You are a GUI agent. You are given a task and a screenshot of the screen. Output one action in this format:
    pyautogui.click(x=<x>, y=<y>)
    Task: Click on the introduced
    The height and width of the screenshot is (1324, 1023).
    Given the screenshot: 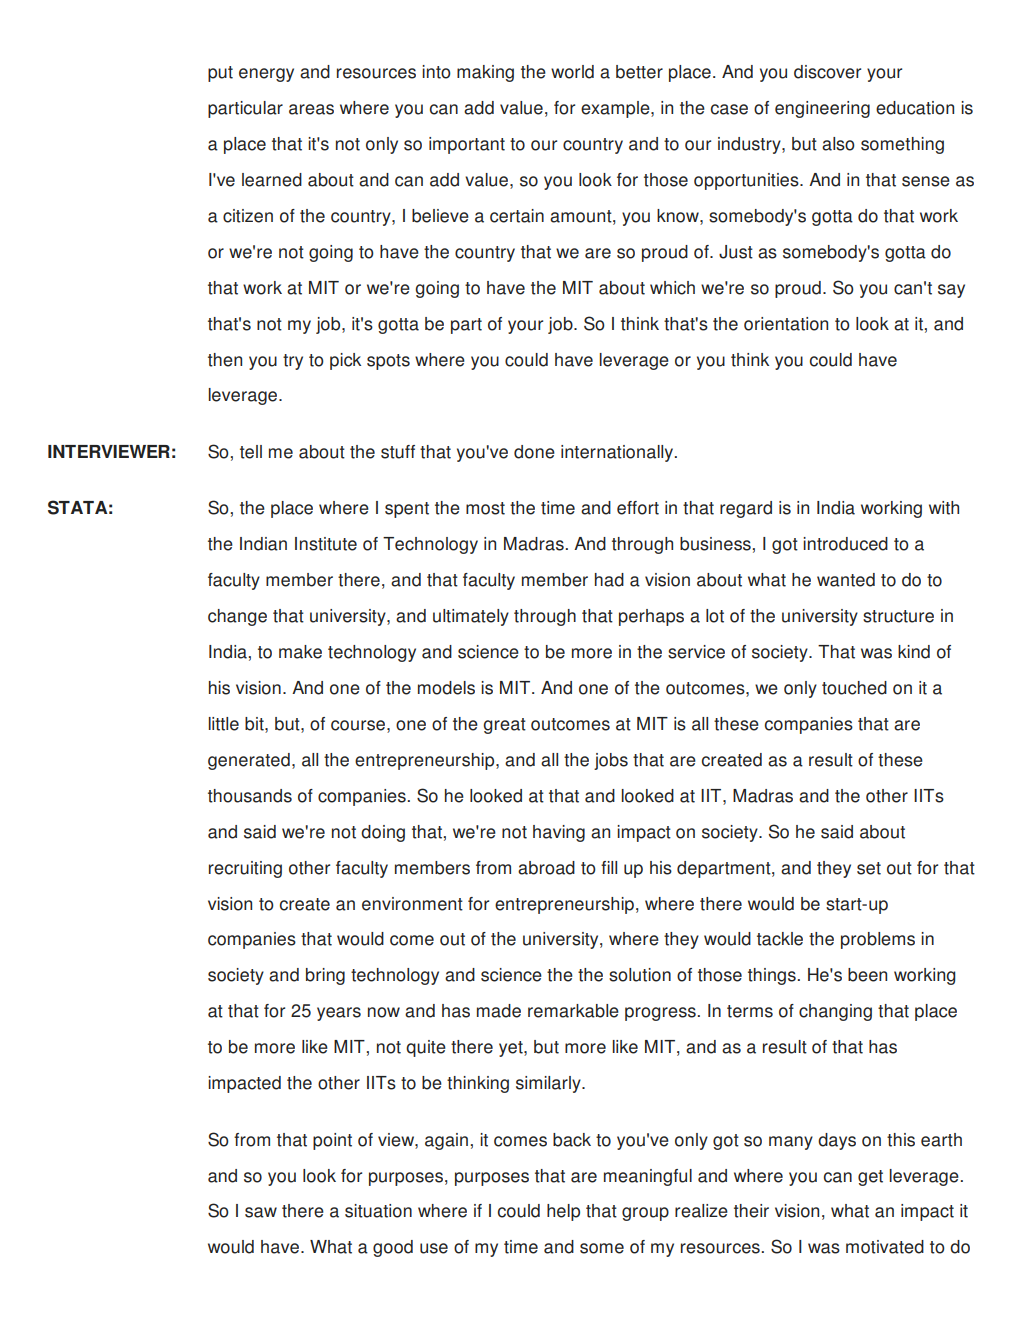 What is the action you would take?
    pyautogui.click(x=845, y=544)
